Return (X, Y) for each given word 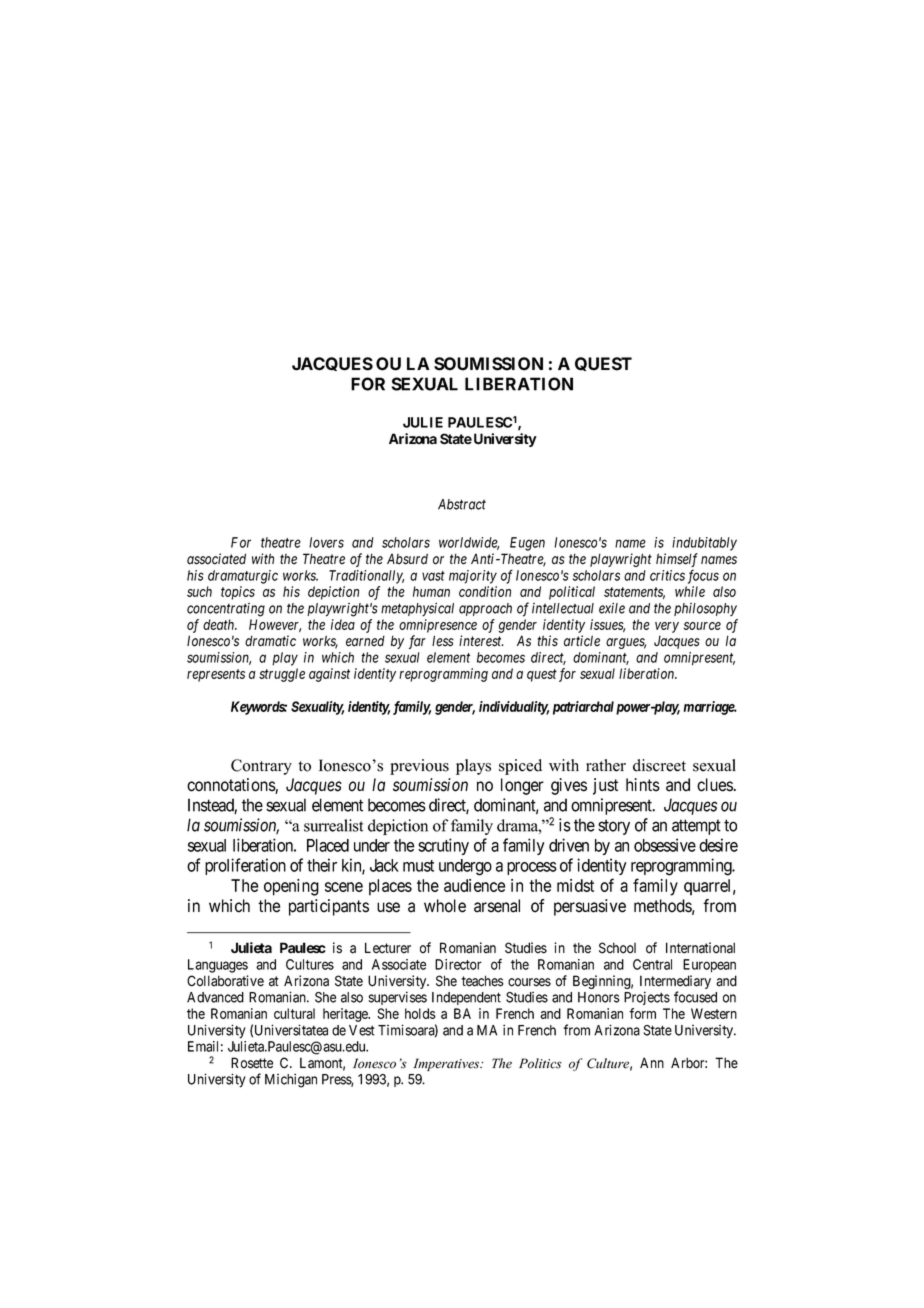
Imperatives (447, 1064)
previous (419, 767)
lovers (326, 542)
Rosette (252, 1063)
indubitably (704, 544)
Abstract (462, 504)
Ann (652, 1062)
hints (643, 785)
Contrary (261, 767)
